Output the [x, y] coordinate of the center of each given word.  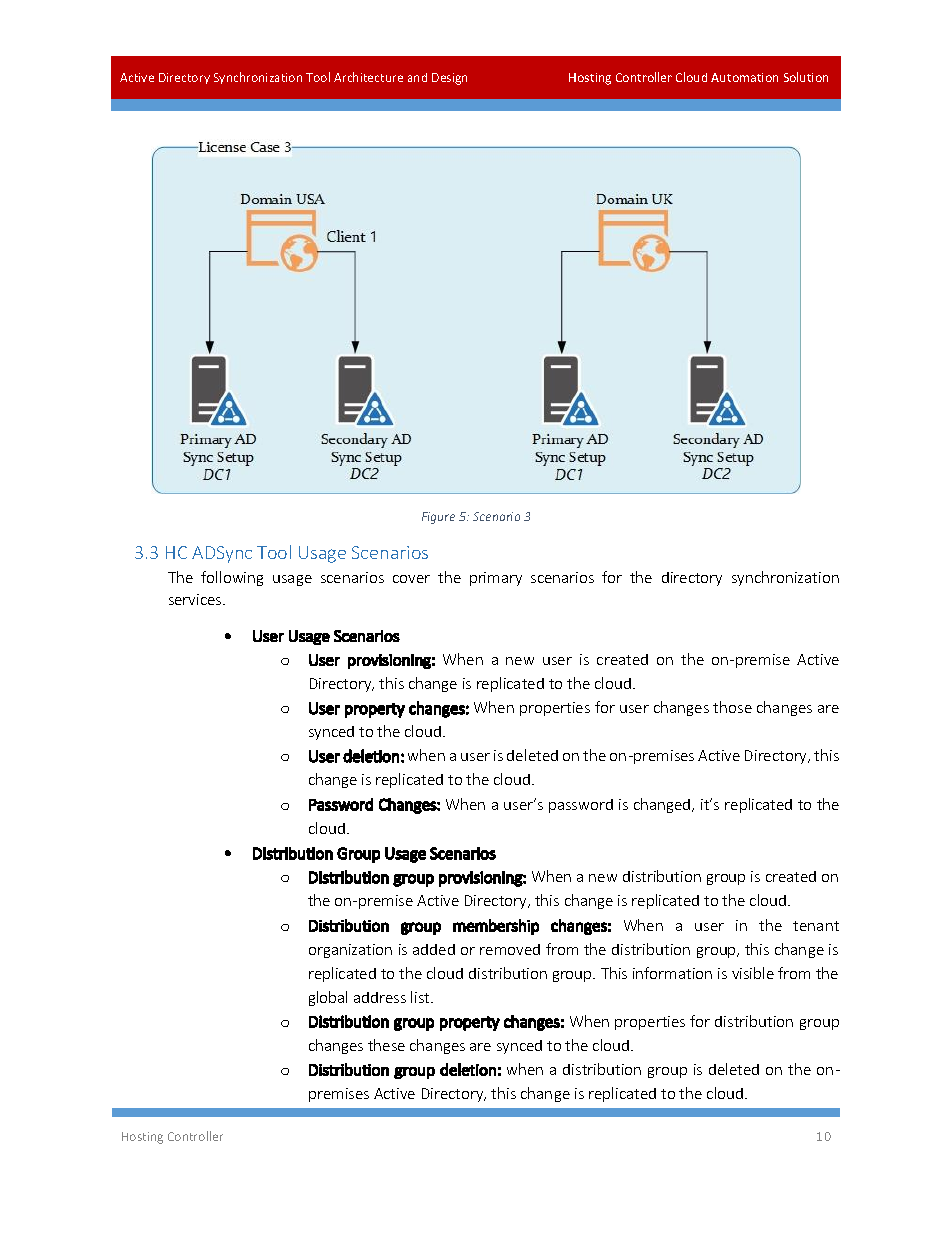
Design [449, 79]
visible [753, 973]
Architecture [368, 77]
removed [510, 949]
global [328, 998]
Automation [744, 77]
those [732, 707]
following [232, 578]
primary [496, 579]
